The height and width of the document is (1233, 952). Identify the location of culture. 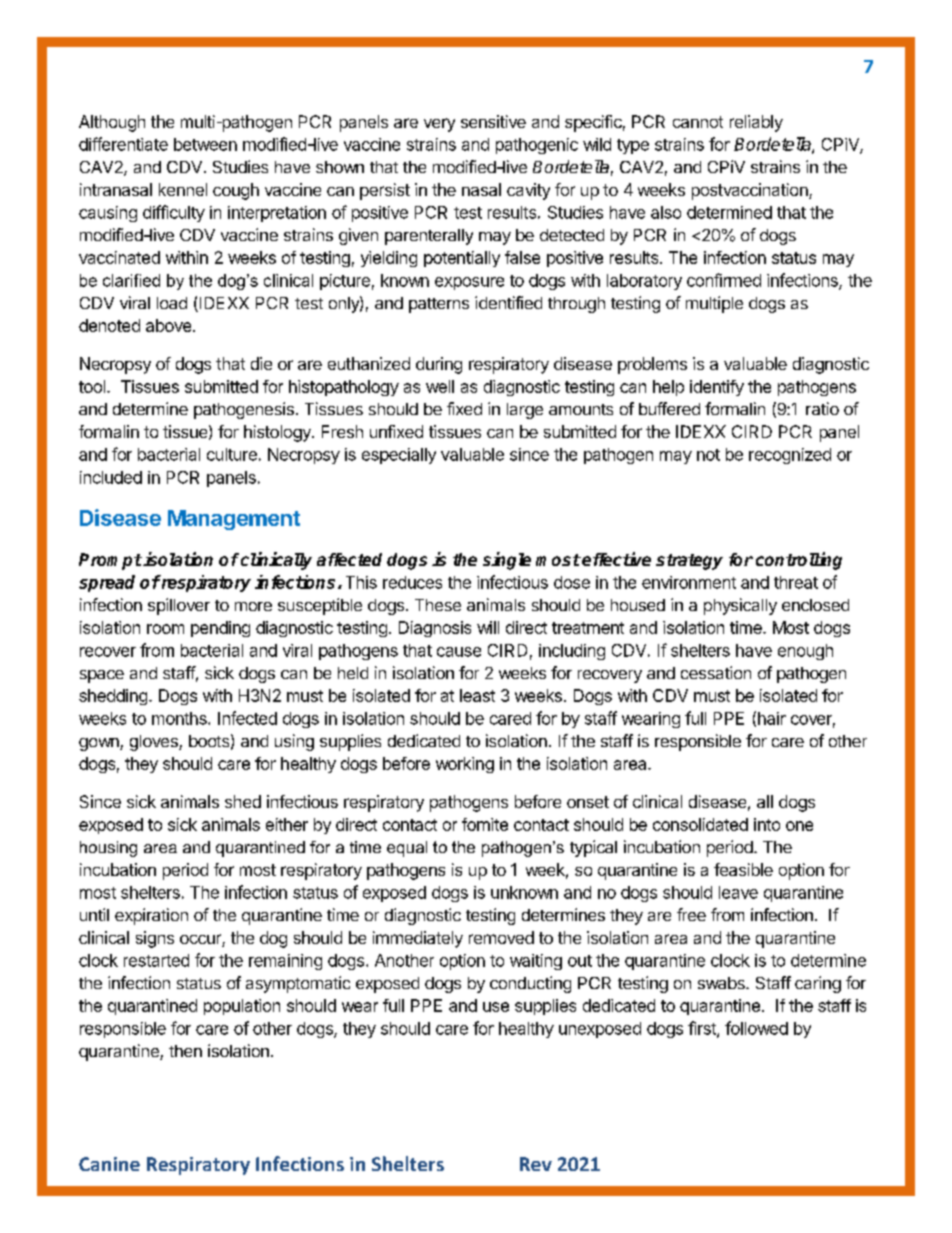
(232, 454).
